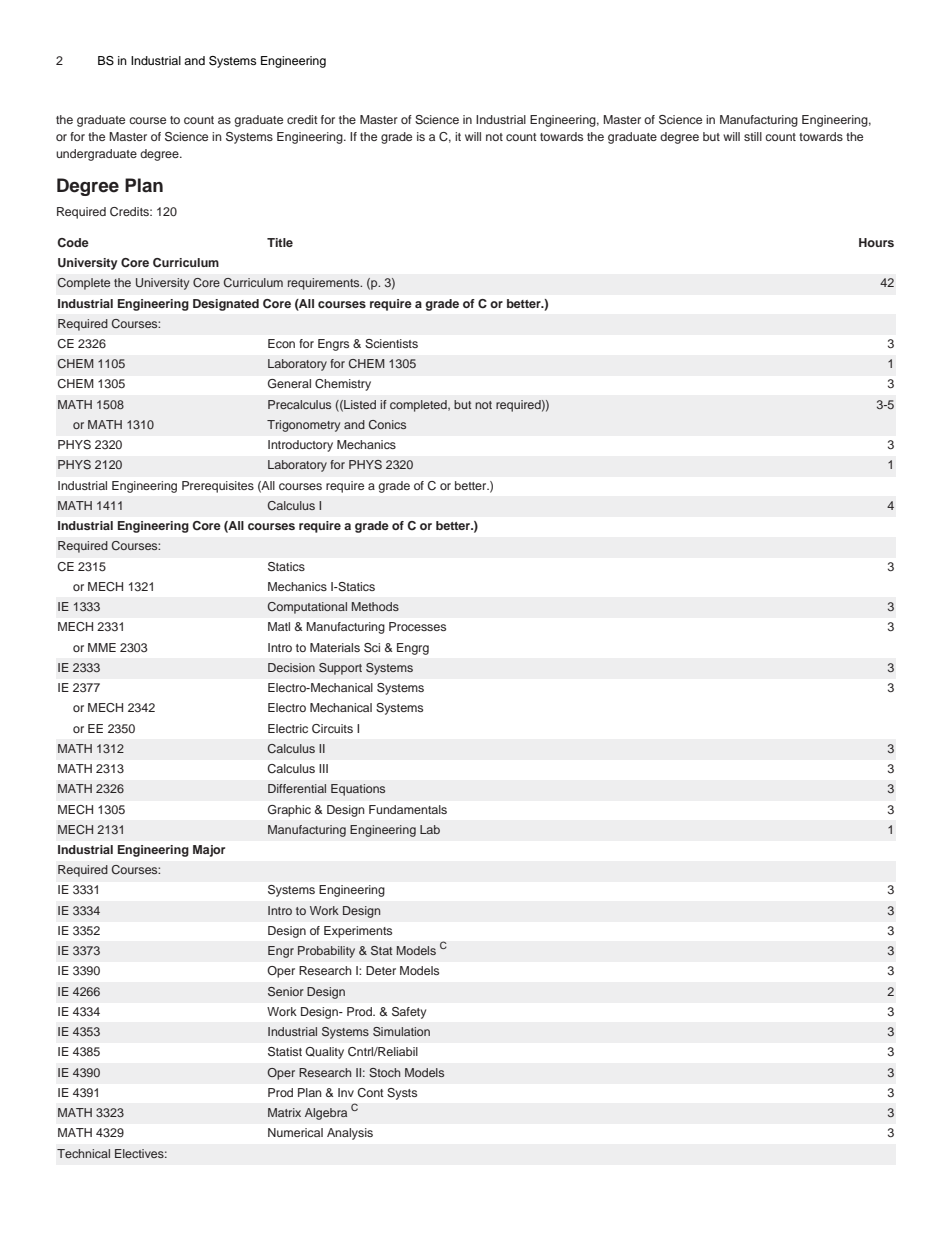  Describe the element at coordinates (408, 809) in the document. I see `Fundamentals` at that location.
